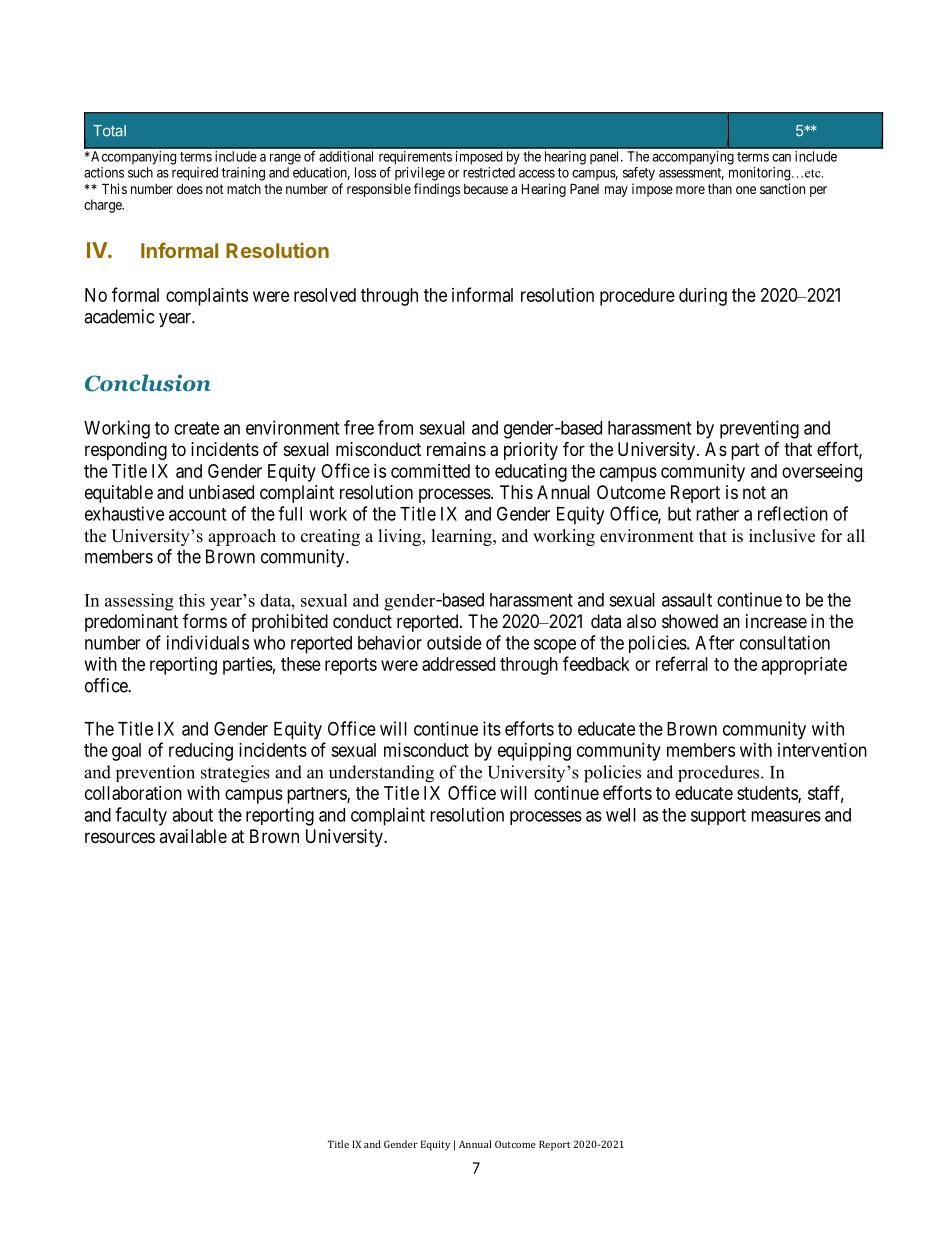 The height and width of the screenshot is (1233, 952). Describe the element at coordinates (205, 620) in the screenshot. I see `forms` at that location.
